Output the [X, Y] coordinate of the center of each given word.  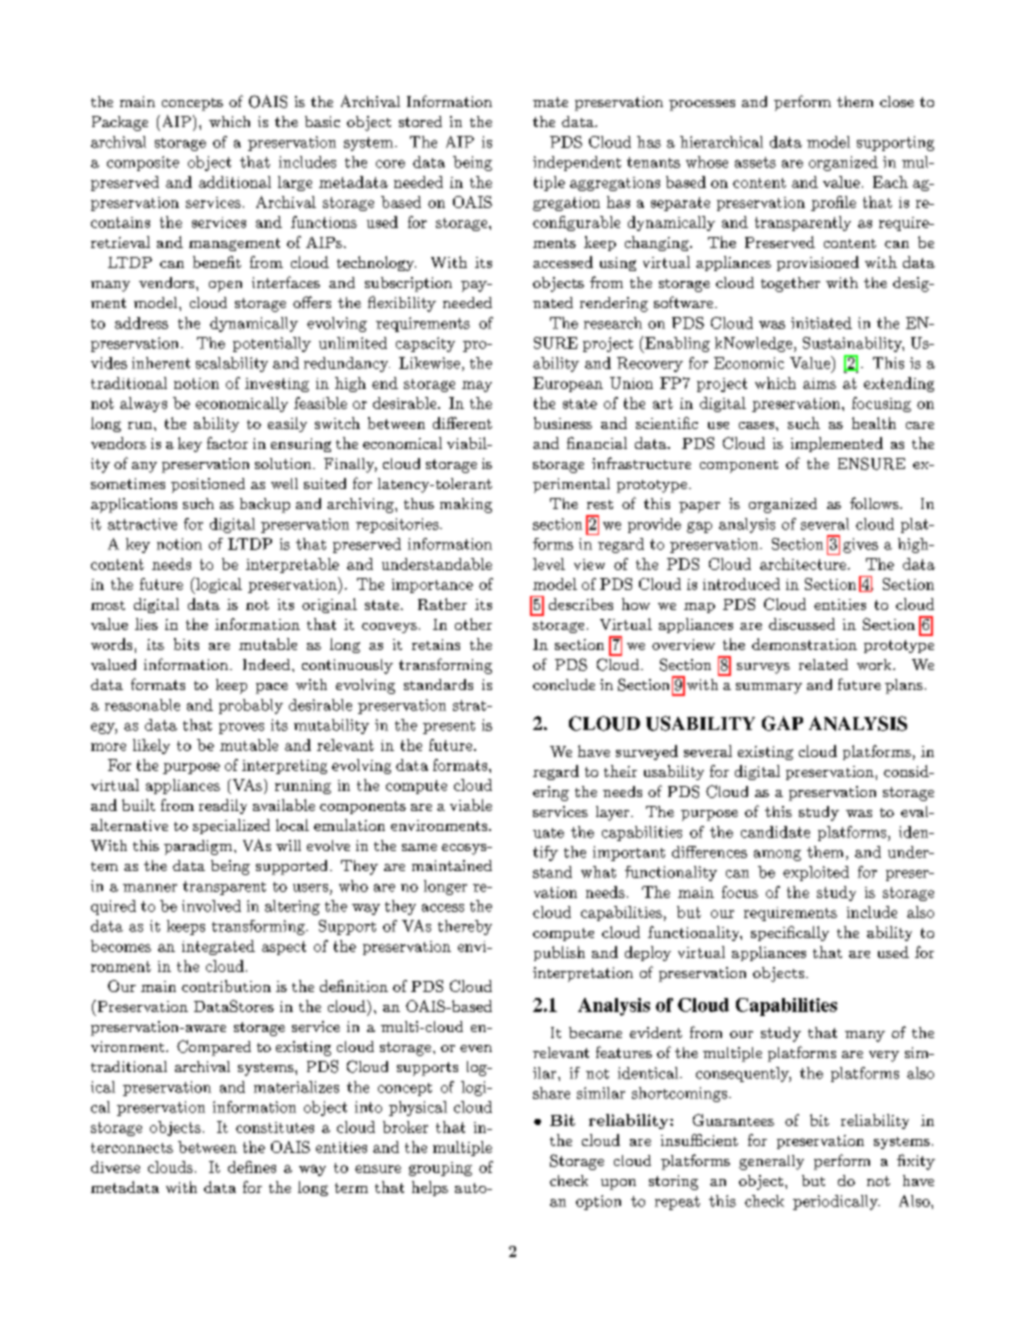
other [473, 624]
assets [755, 162]
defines [252, 1167]
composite [143, 163]
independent [577, 163]
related [823, 664]
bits [186, 644]
